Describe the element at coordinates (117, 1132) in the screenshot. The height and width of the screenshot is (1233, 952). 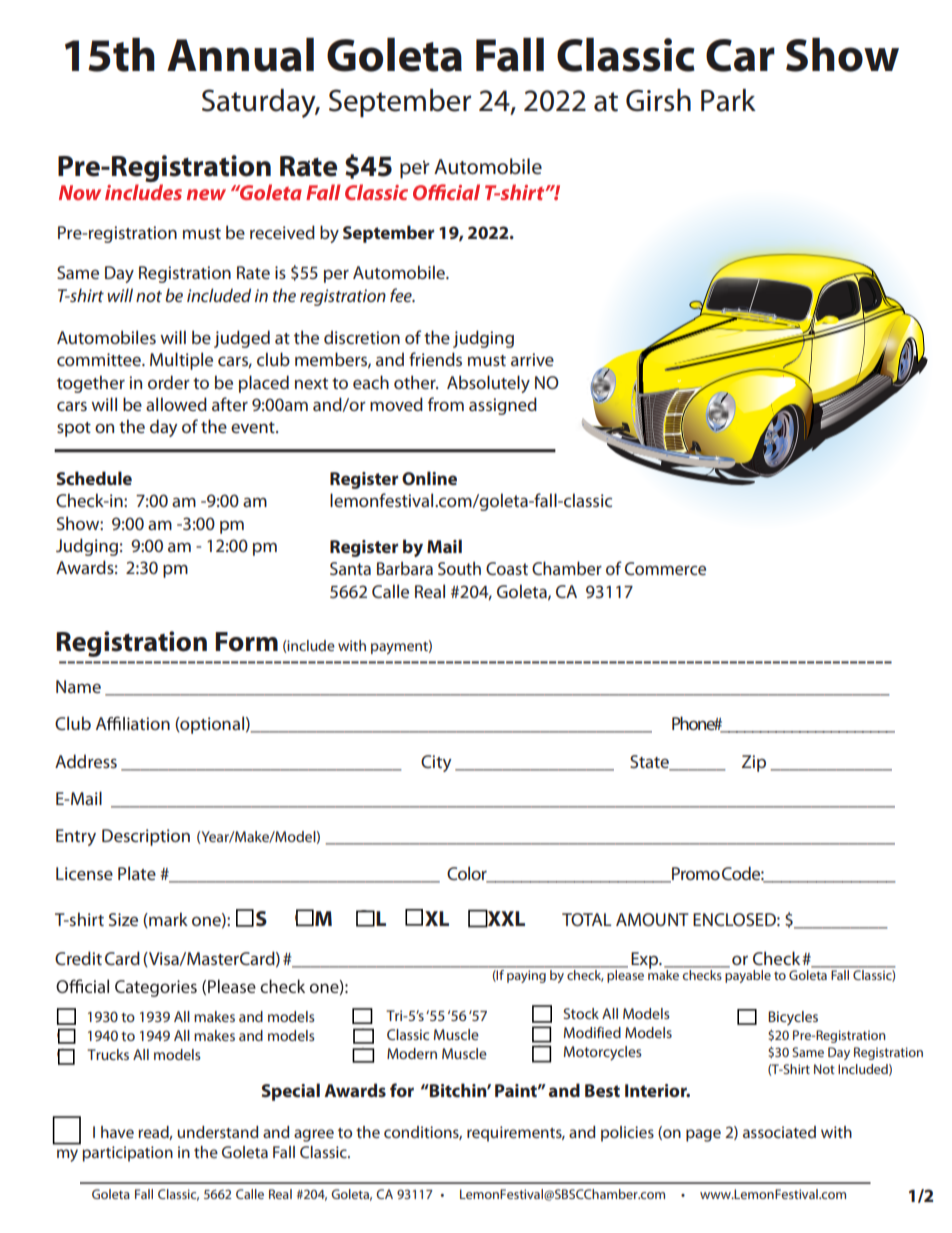
I see `have` at that location.
